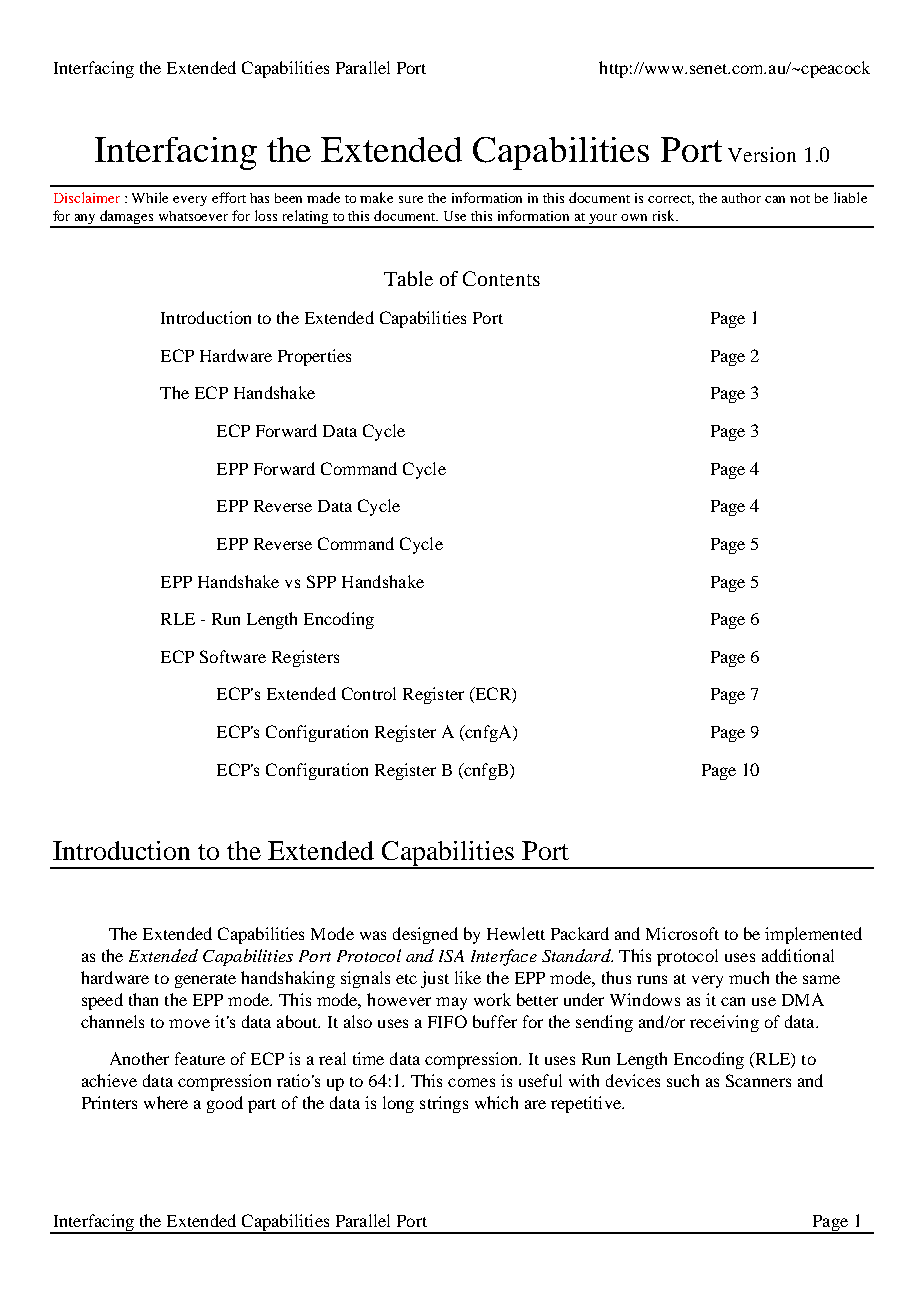 This screenshot has height=1308, width=924. What do you see at coordinates (471, 1082) in the screenshot?
I see `comes` at bounding box center [471, 1082].
